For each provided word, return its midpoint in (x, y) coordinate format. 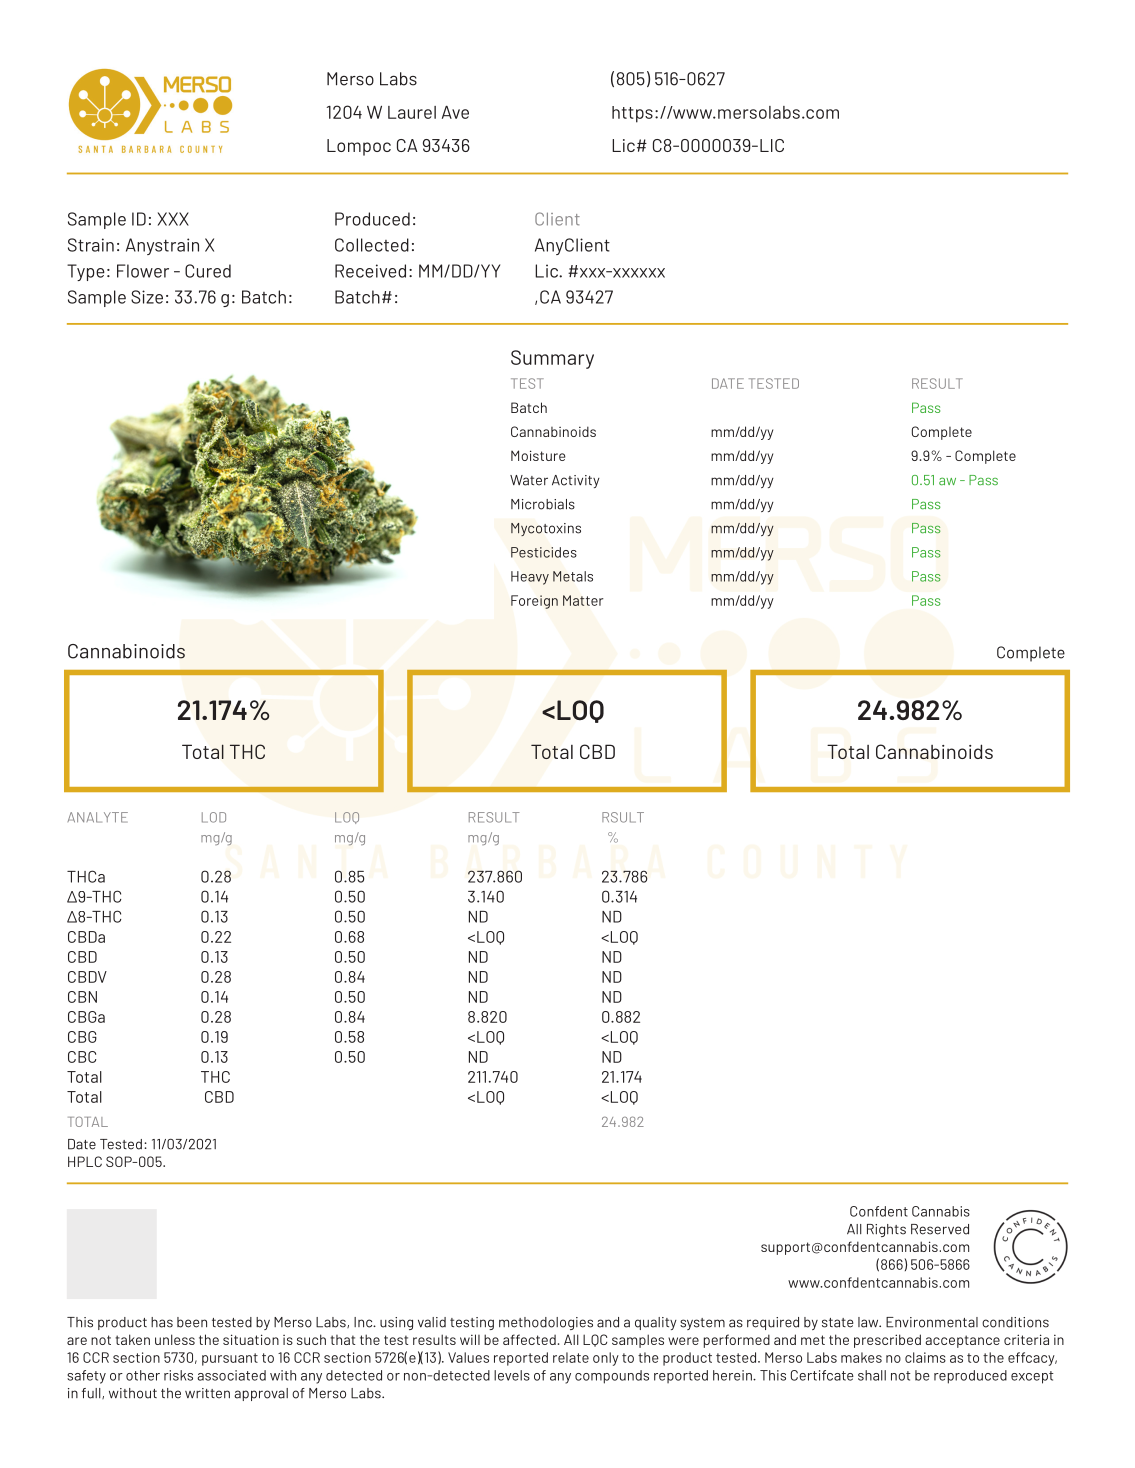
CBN (82, 997)
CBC (82, 1057)
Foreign (534, 602)
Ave (455, 112)
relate (571, 1357)
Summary (552, 359)
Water (529, 480)
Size (147, 297)
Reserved (940, 1229)
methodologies (546, 1323)
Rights (886, 1230)
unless (175, 1339)
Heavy (530, 578)
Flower (143, 271)
